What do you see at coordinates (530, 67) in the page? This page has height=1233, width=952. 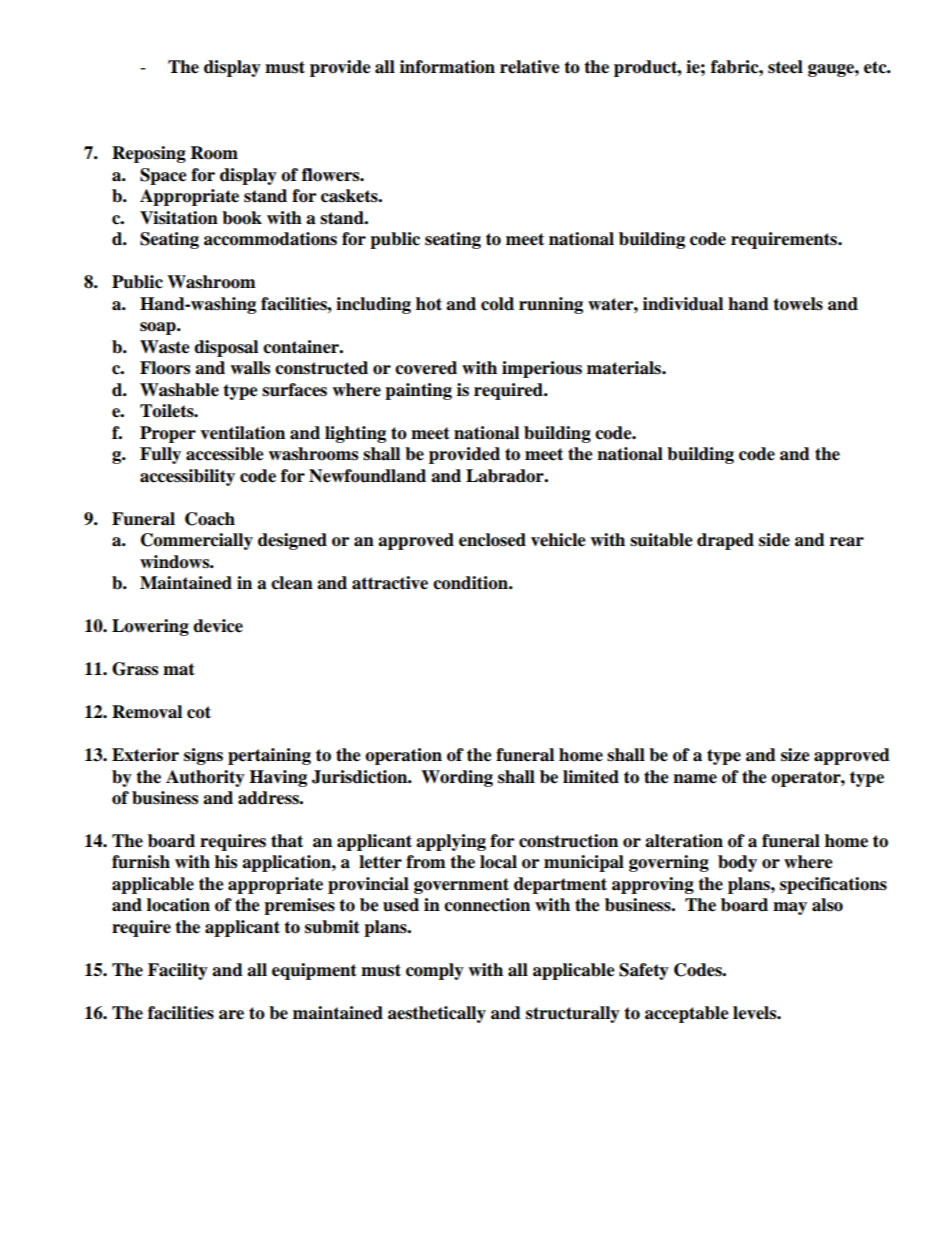 I see `relative` at bounding box center [530, 67].
